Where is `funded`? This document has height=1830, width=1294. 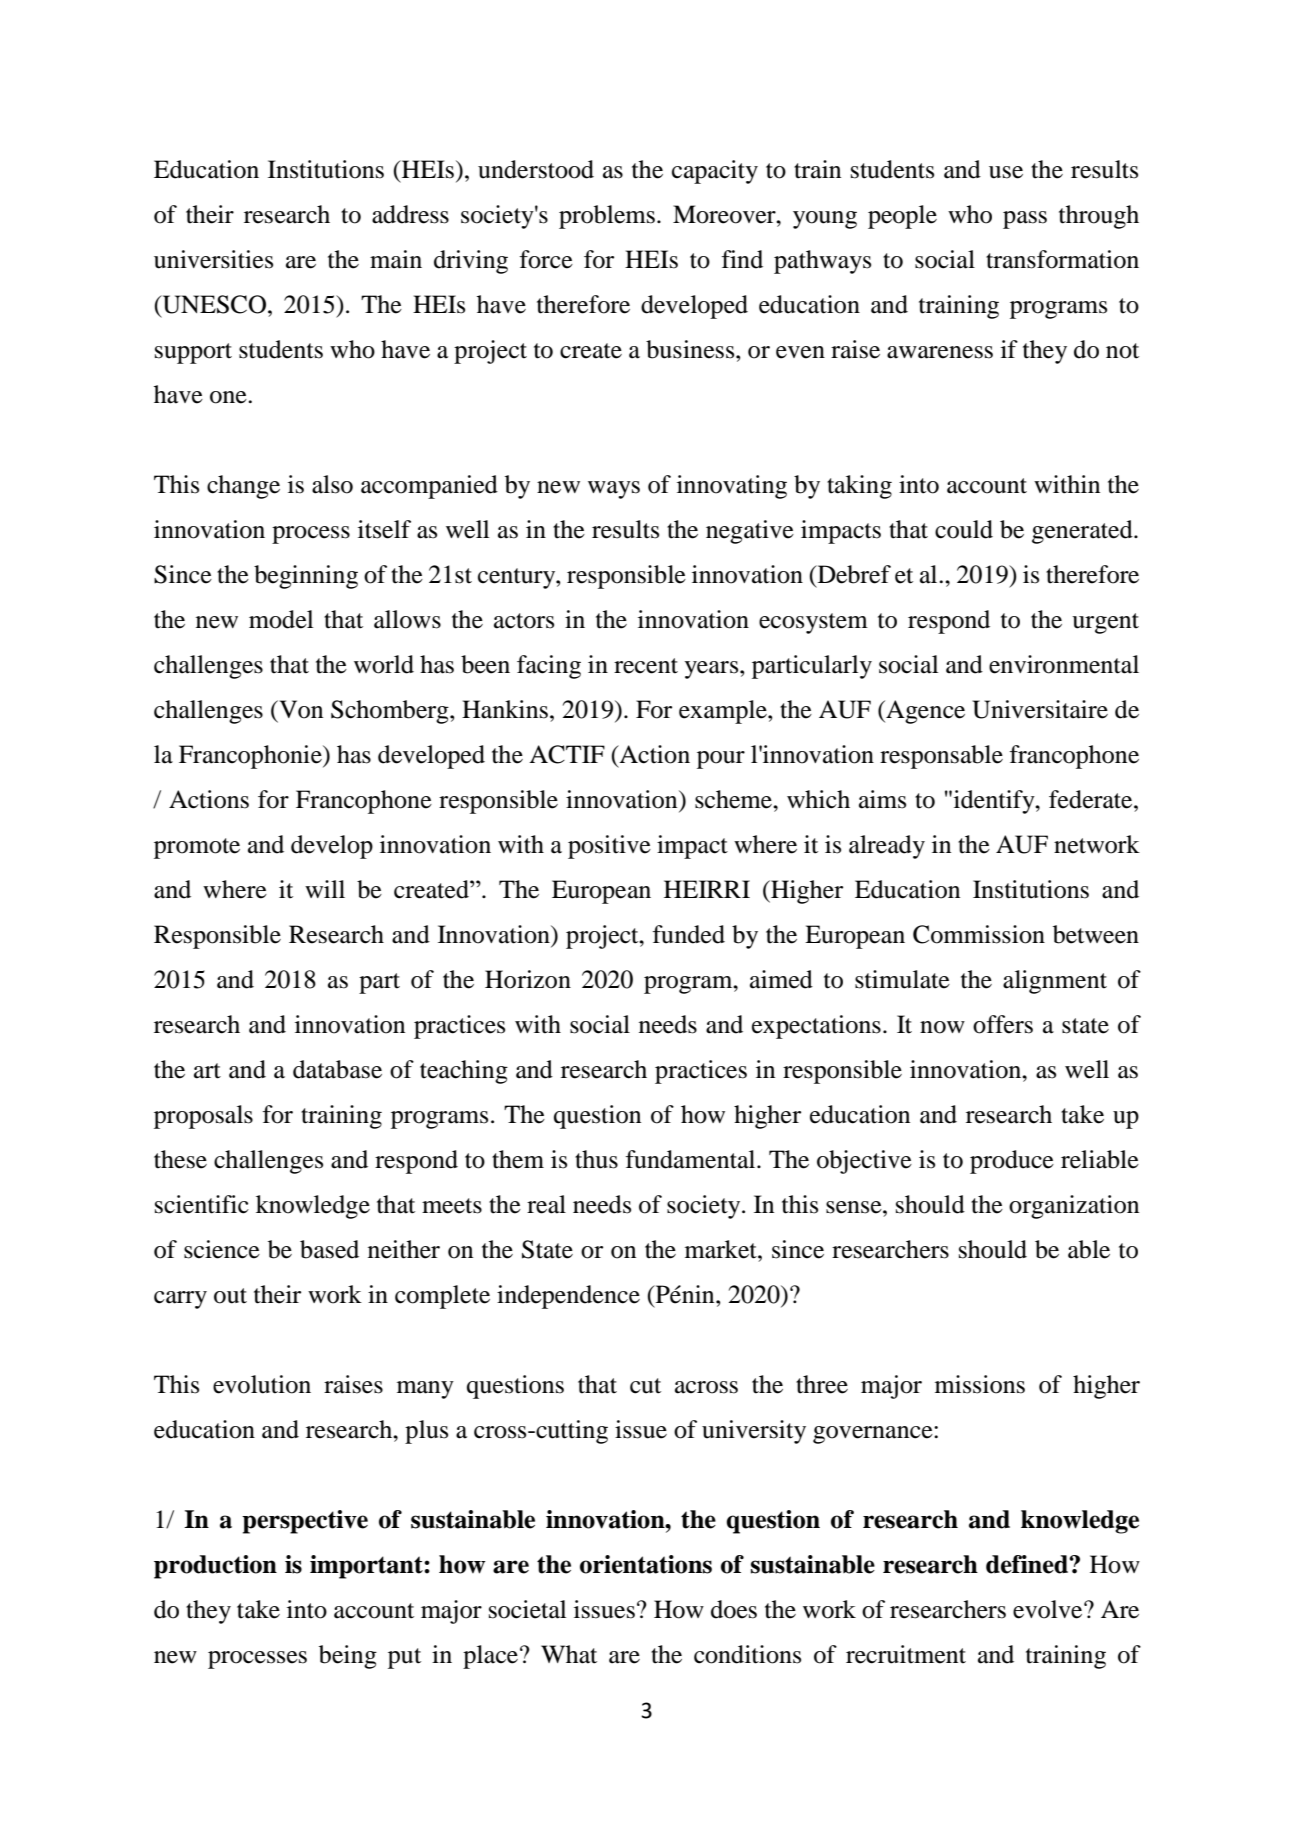 funded is located at coordinates (689, 934).
